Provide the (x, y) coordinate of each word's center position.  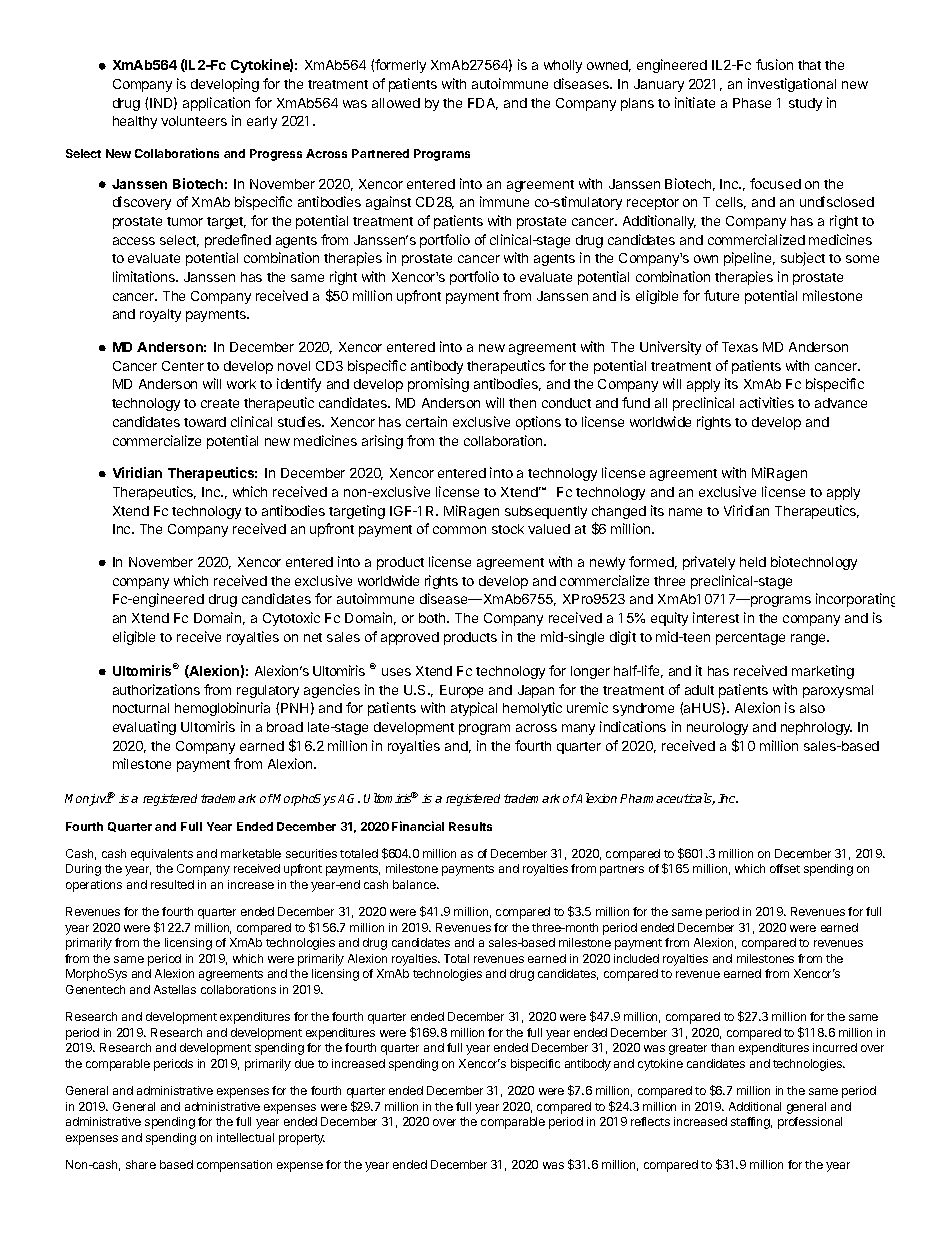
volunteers (194, 121)
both (433, 618)
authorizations (156, 689)
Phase (752, 103)
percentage (750, 639)
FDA (483, 104)
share (141, 1164)
